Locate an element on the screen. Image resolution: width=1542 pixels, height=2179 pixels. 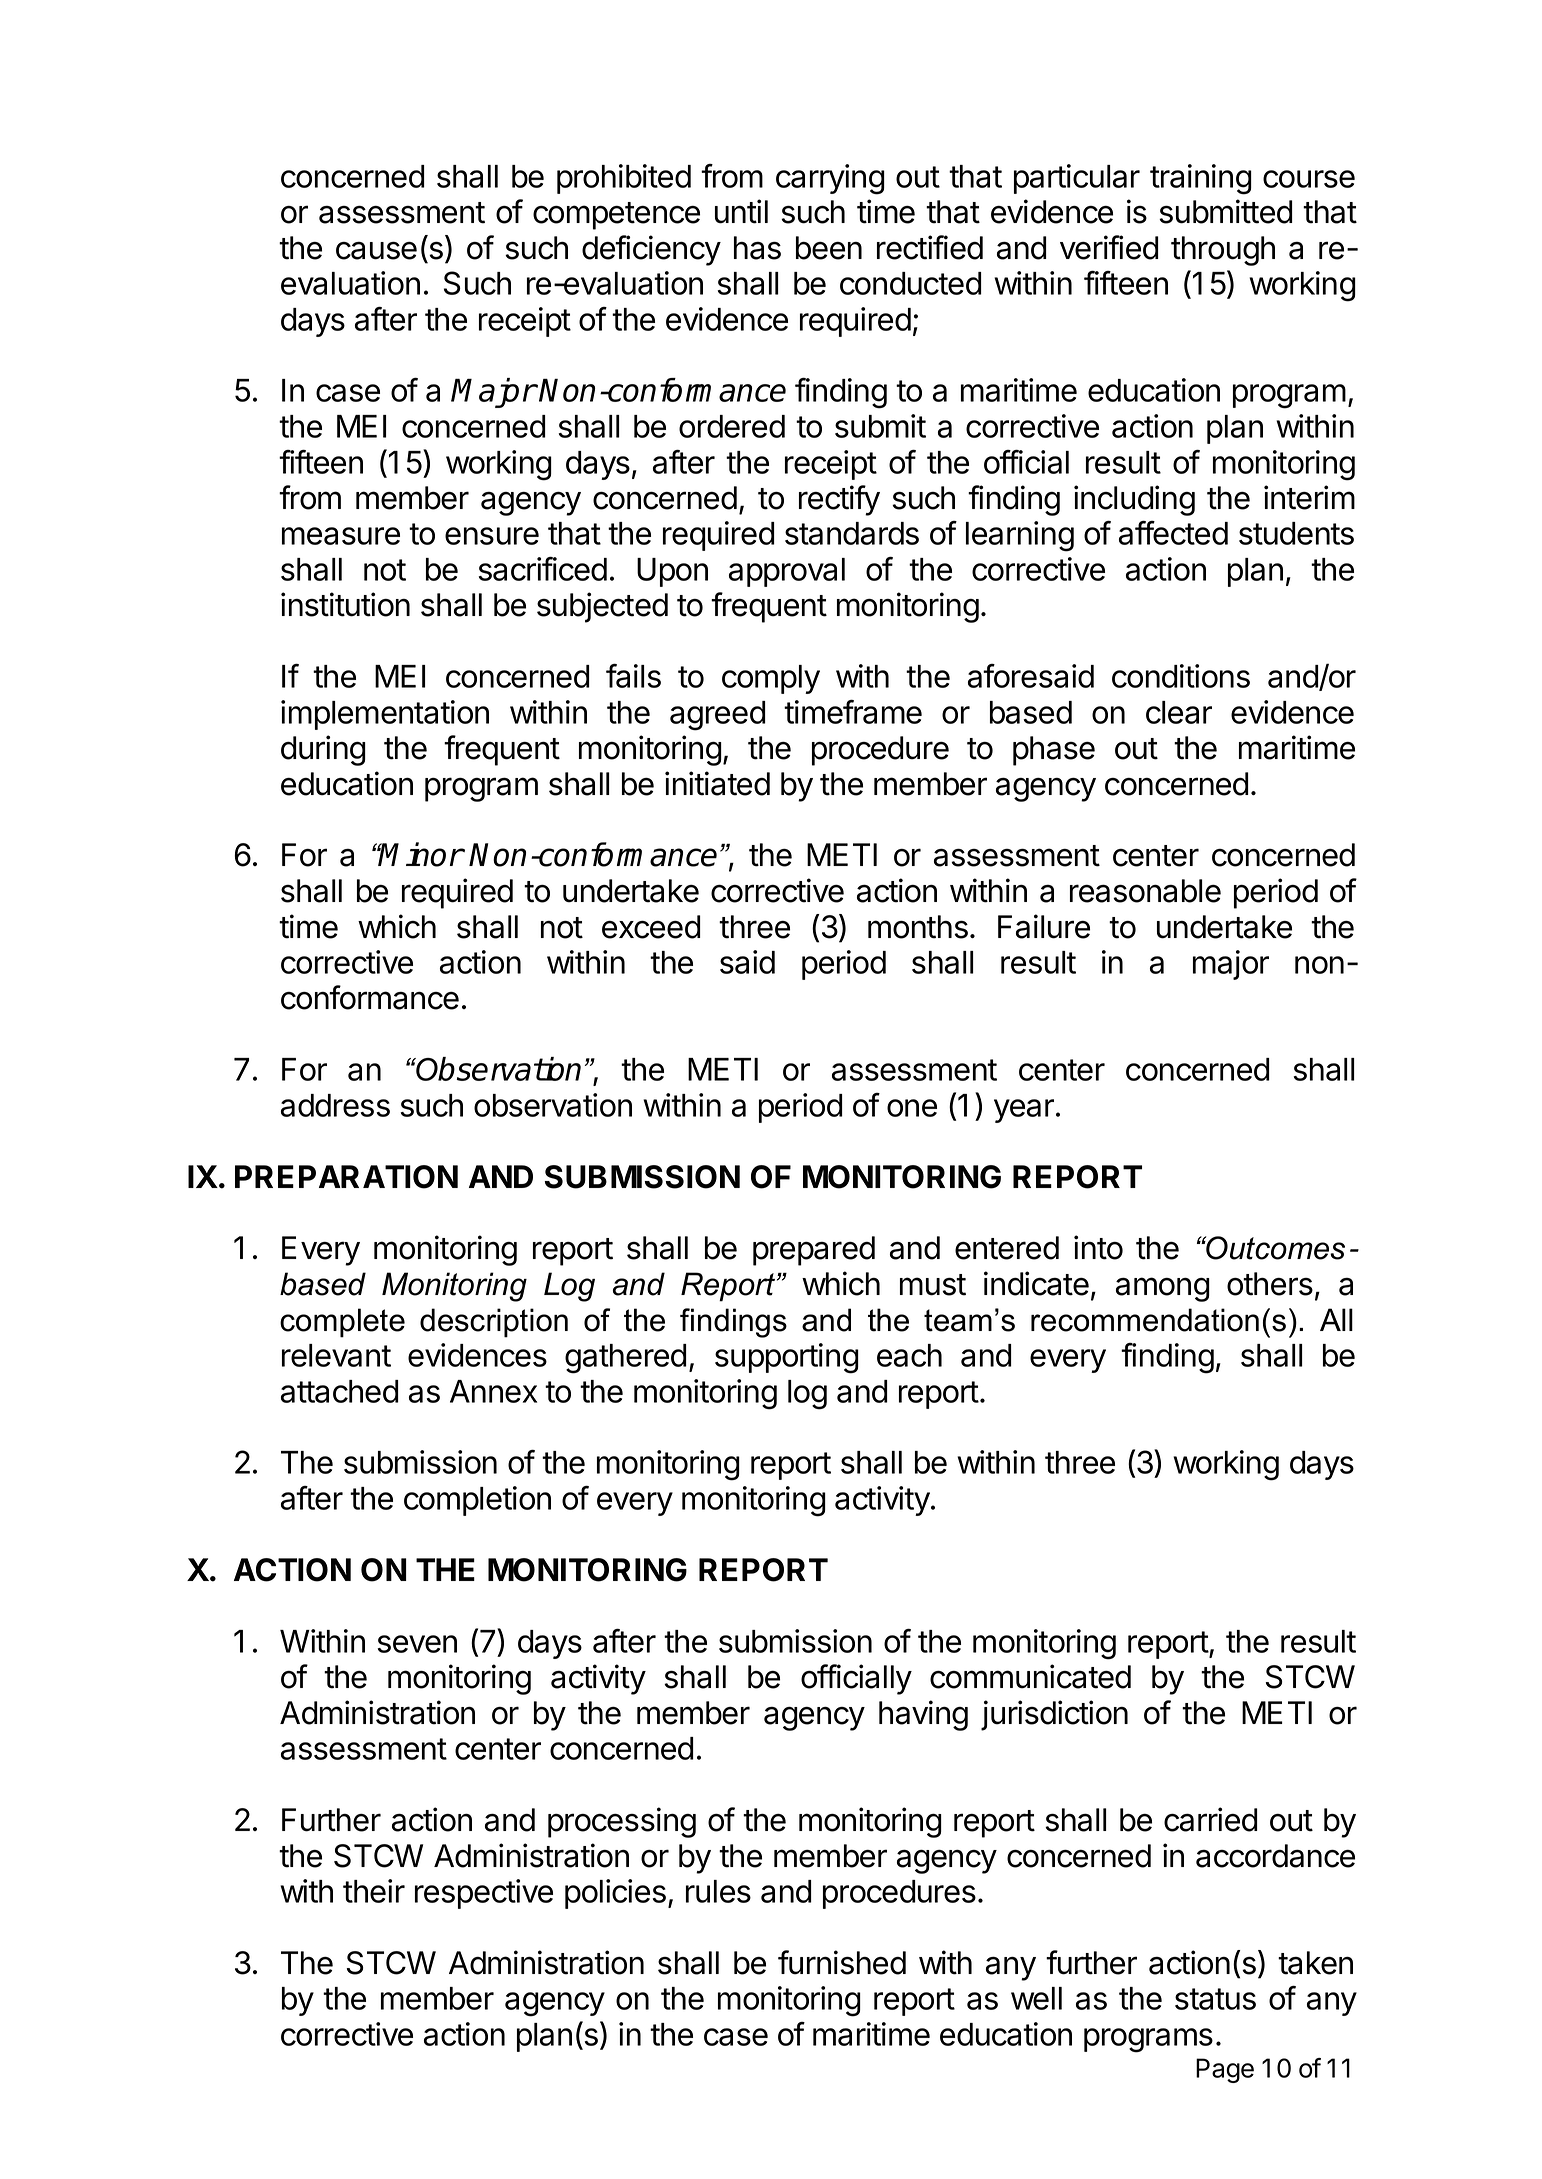
competence is located at coordinates (616, 216).
